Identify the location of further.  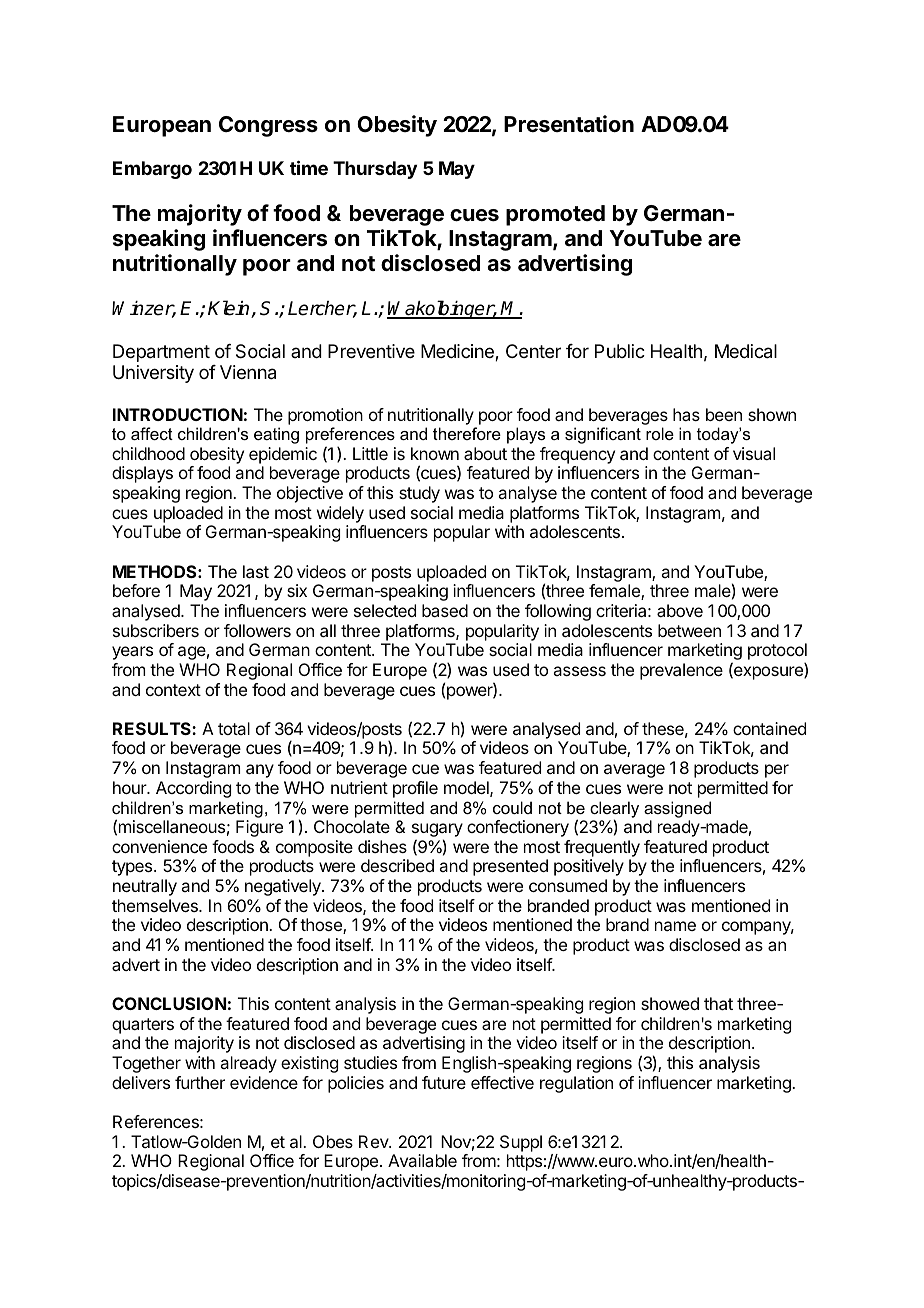
(200, 1082).
